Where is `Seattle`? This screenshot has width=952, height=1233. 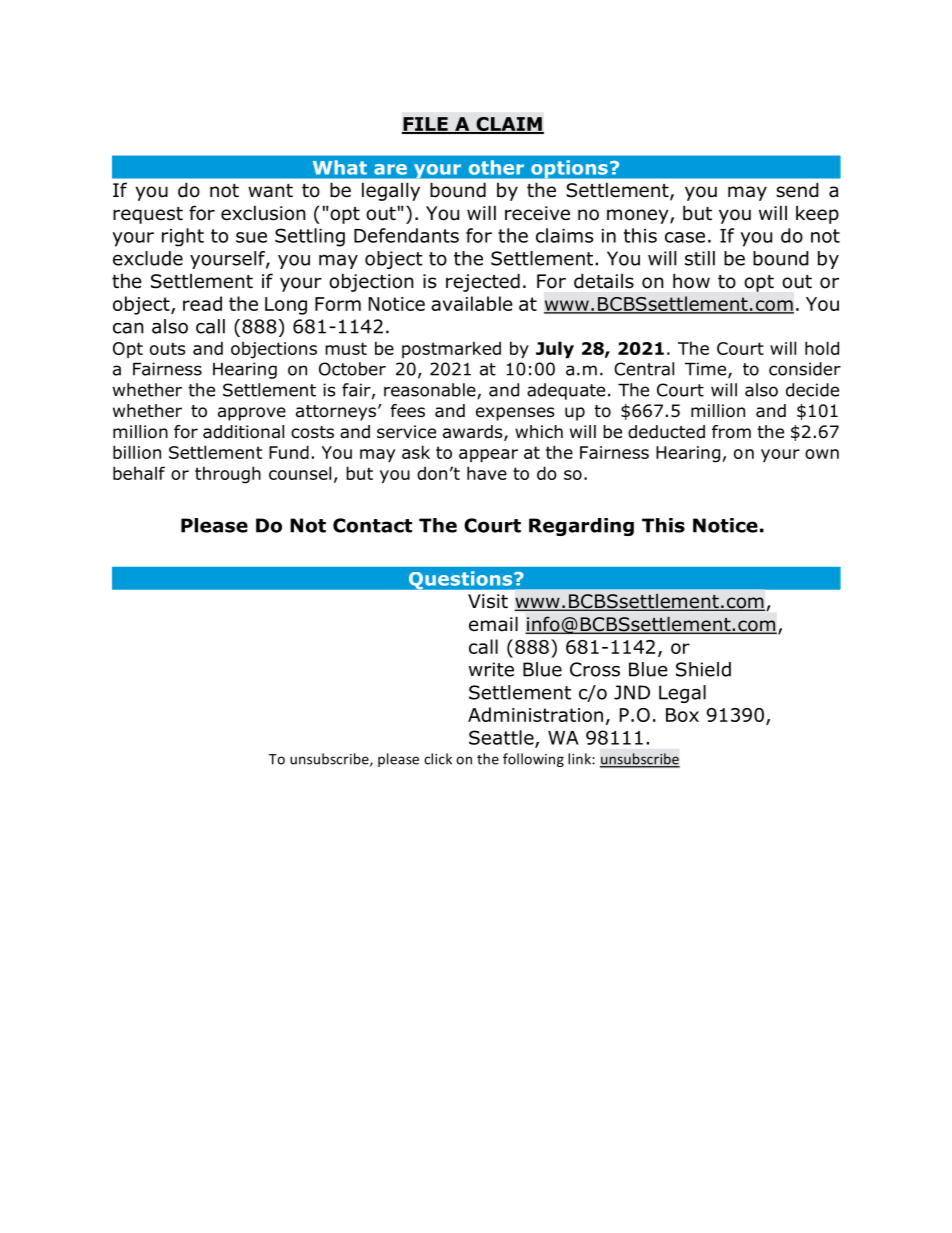 Seattle is located at coordinates (502, 738).
